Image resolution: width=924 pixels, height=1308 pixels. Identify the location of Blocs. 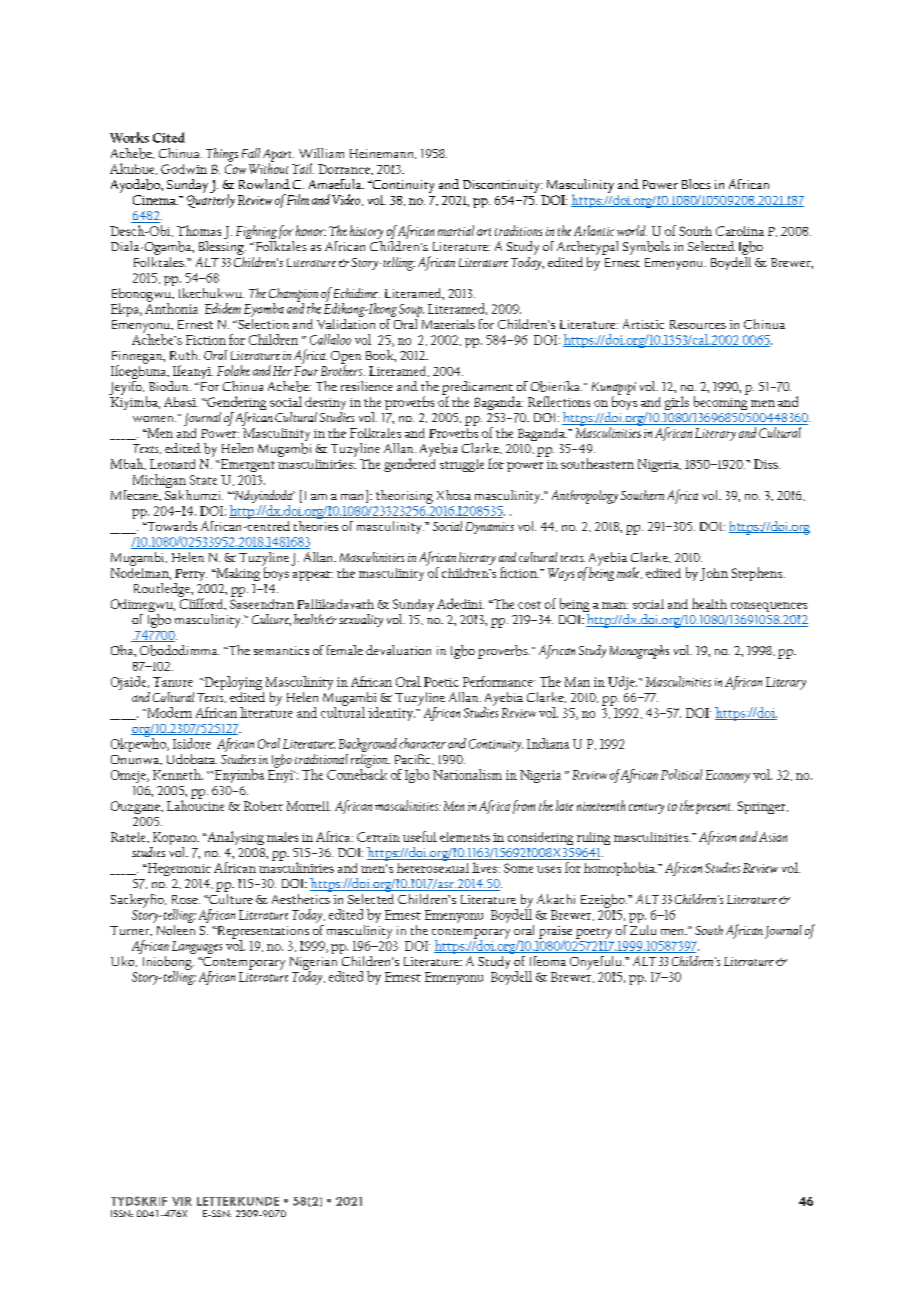
(696, 184).
